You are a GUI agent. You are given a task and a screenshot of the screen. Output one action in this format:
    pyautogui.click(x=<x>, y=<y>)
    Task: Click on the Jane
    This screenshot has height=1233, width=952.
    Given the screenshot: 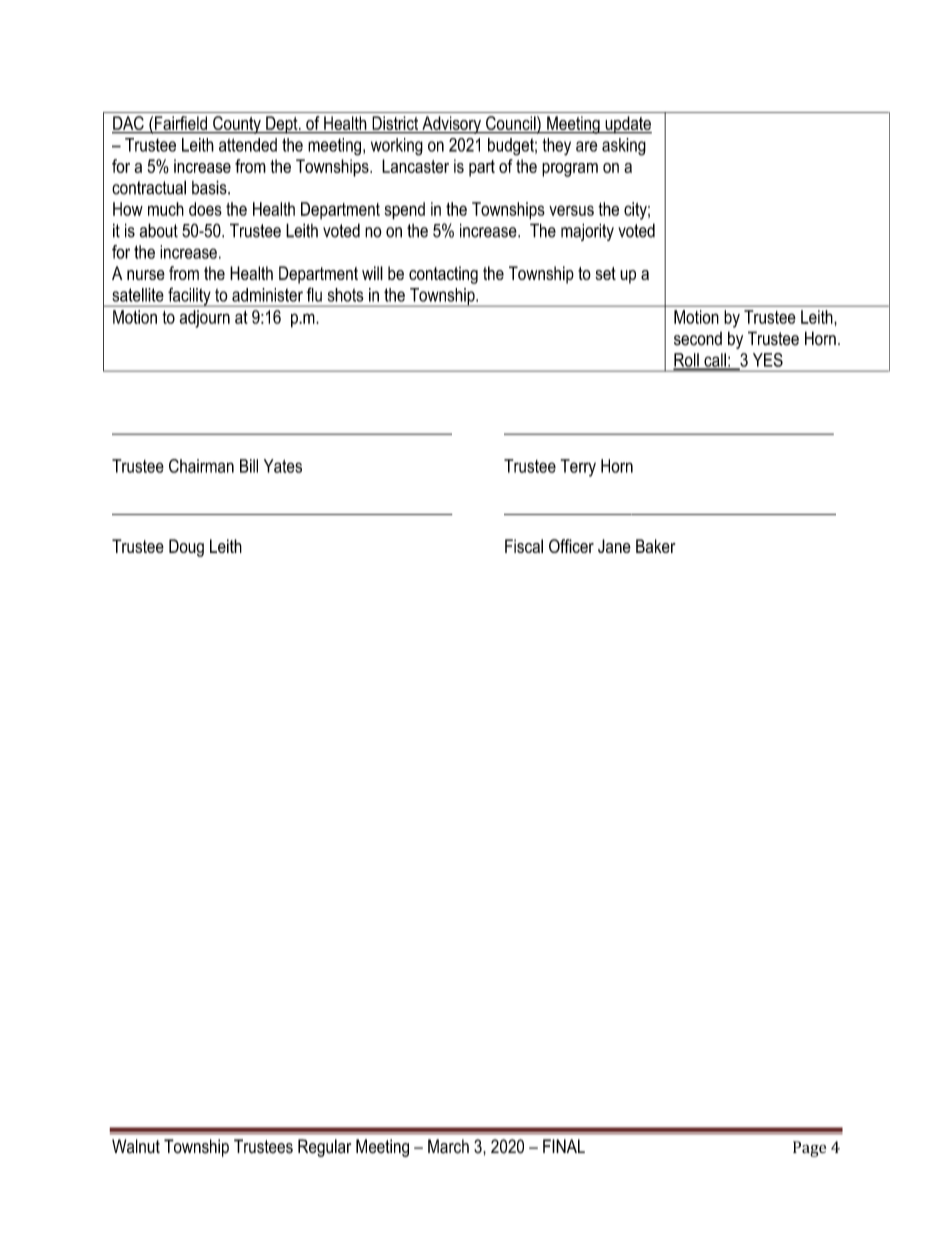 What is the action you would take?
    pyautogui.click(x=614, y=546)
